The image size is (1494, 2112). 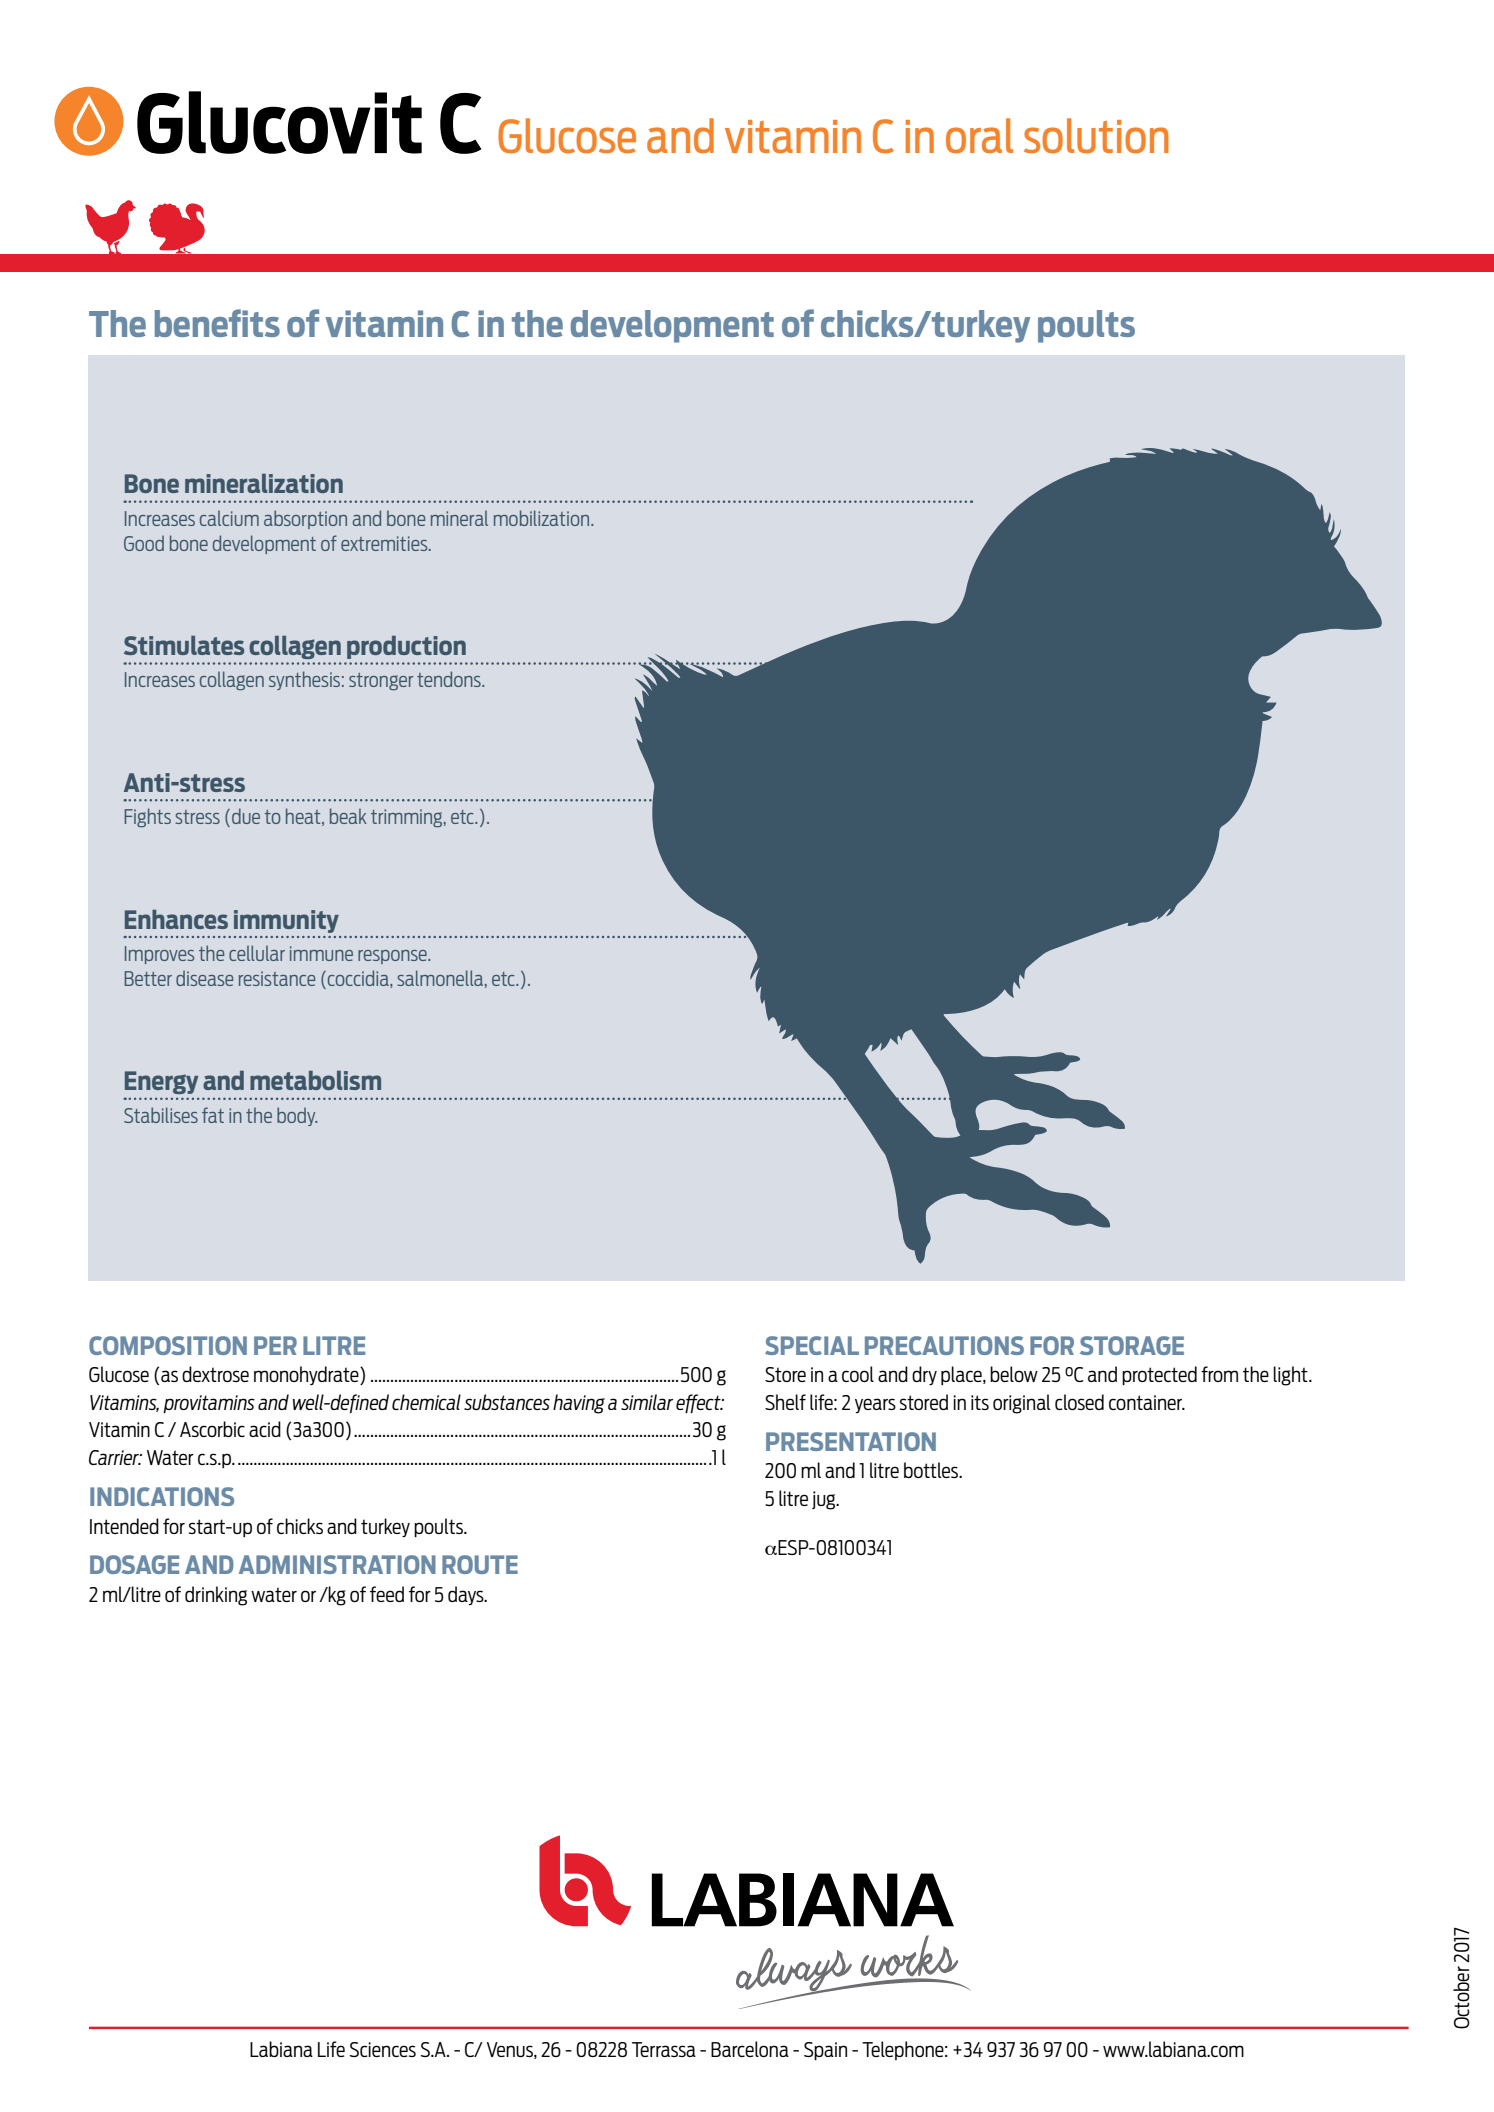 What do you see at coordinates (217, 323) in the image?
I see `benefits` at bounding box center [217, 323].
